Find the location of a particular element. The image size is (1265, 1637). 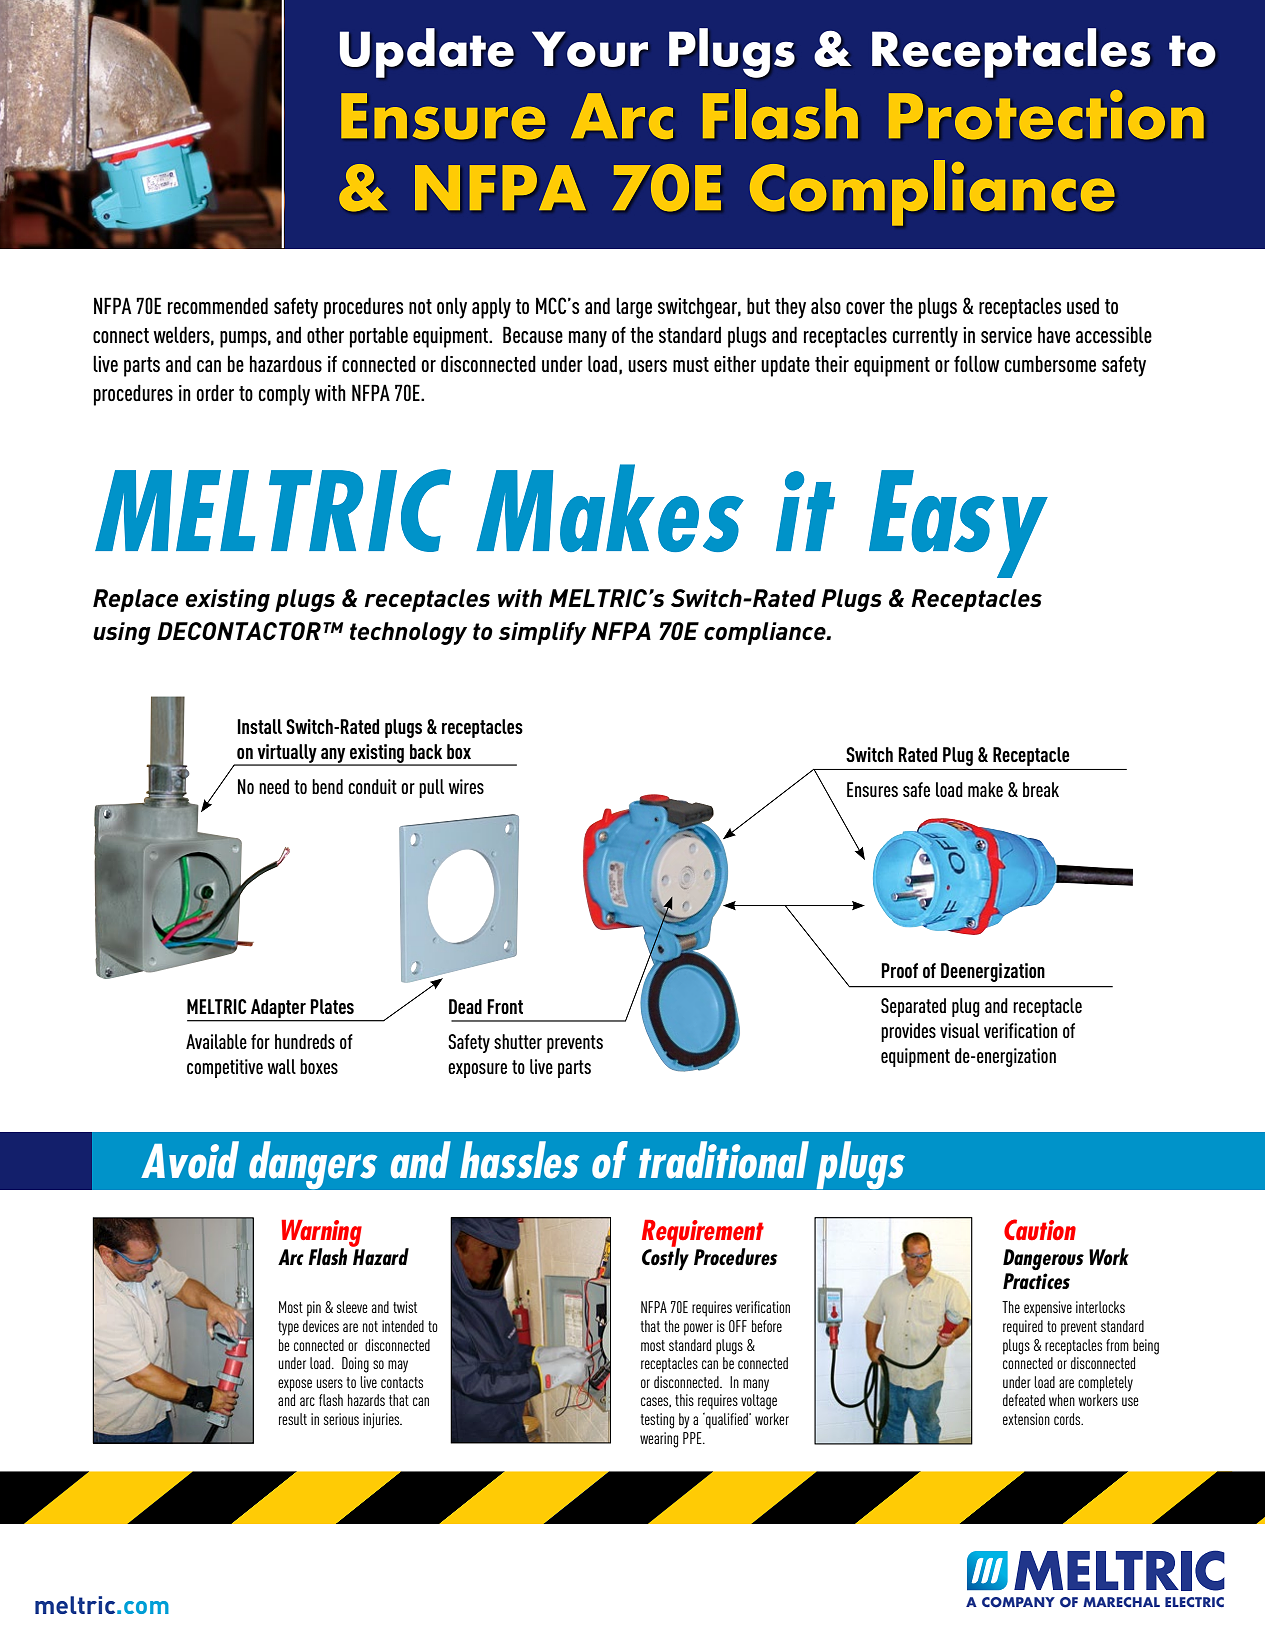

wearing is located at coordinates (659, 1440).
